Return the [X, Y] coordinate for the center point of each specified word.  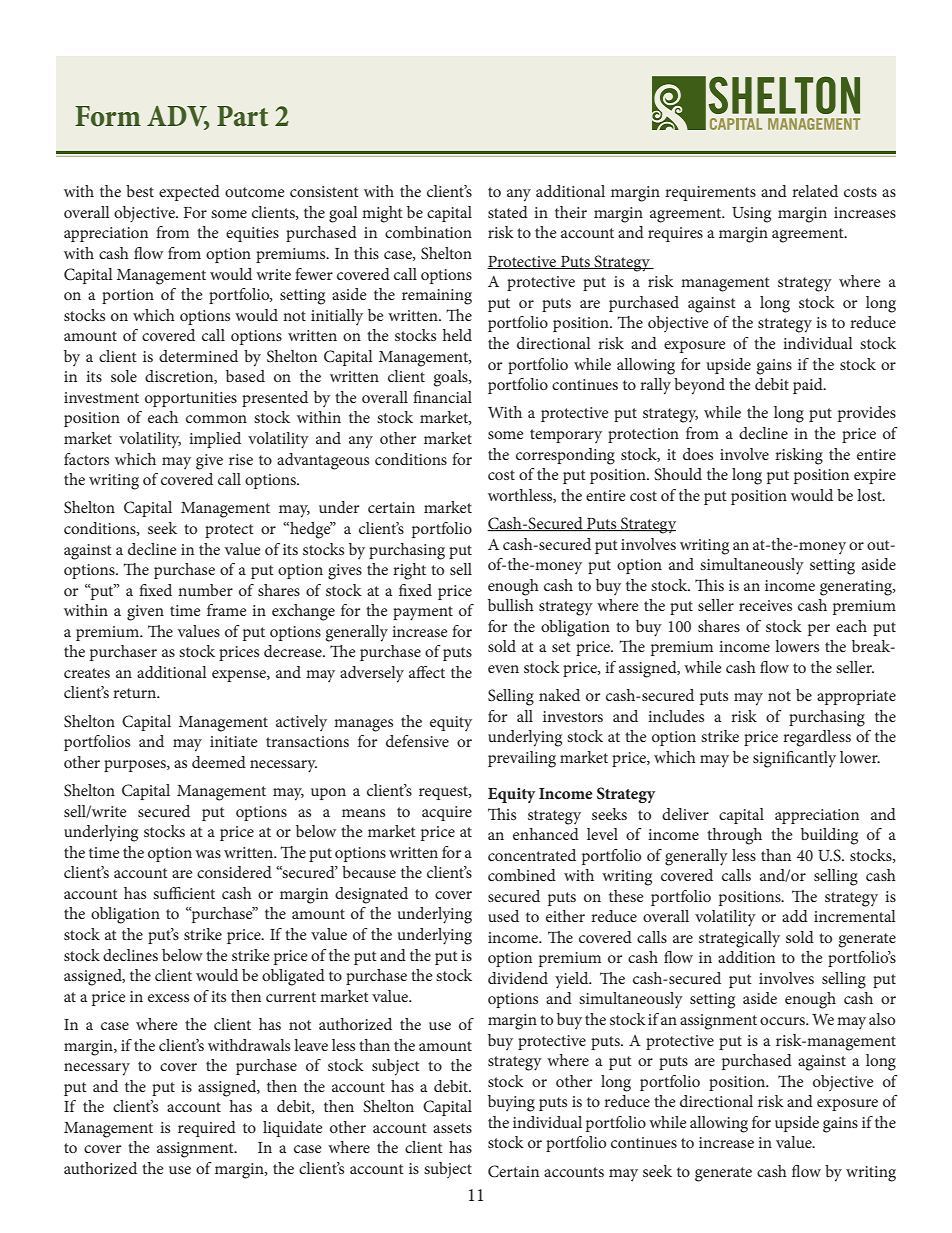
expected [189, 193]
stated [508, 212]
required [207, 1129]
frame [227, 610]
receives [765, 605]
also [882, 1019]
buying [511, 1103]
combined [522, 875]
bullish [511, 605]
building [829, 836]
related [815, 191]
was [208, 854]
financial [442, 397]
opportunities [191, 399]
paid [809, 386]
